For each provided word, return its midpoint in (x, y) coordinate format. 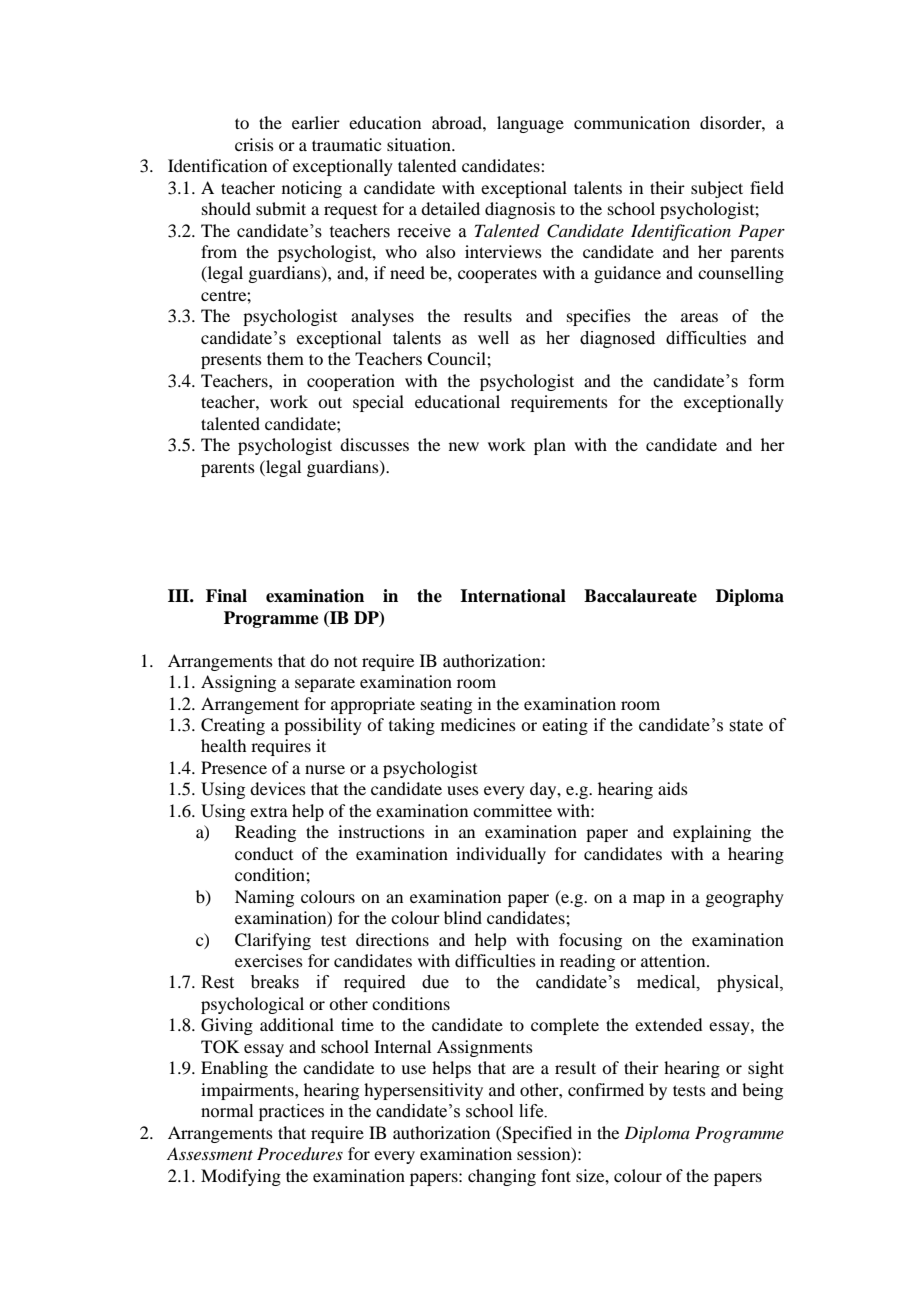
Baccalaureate (640, 596)
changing (502, 1177)
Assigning (238, 683)
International (513, 596)
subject (717, 189)
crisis (254, 144)
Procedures (300, 1154)
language (530, 124)
